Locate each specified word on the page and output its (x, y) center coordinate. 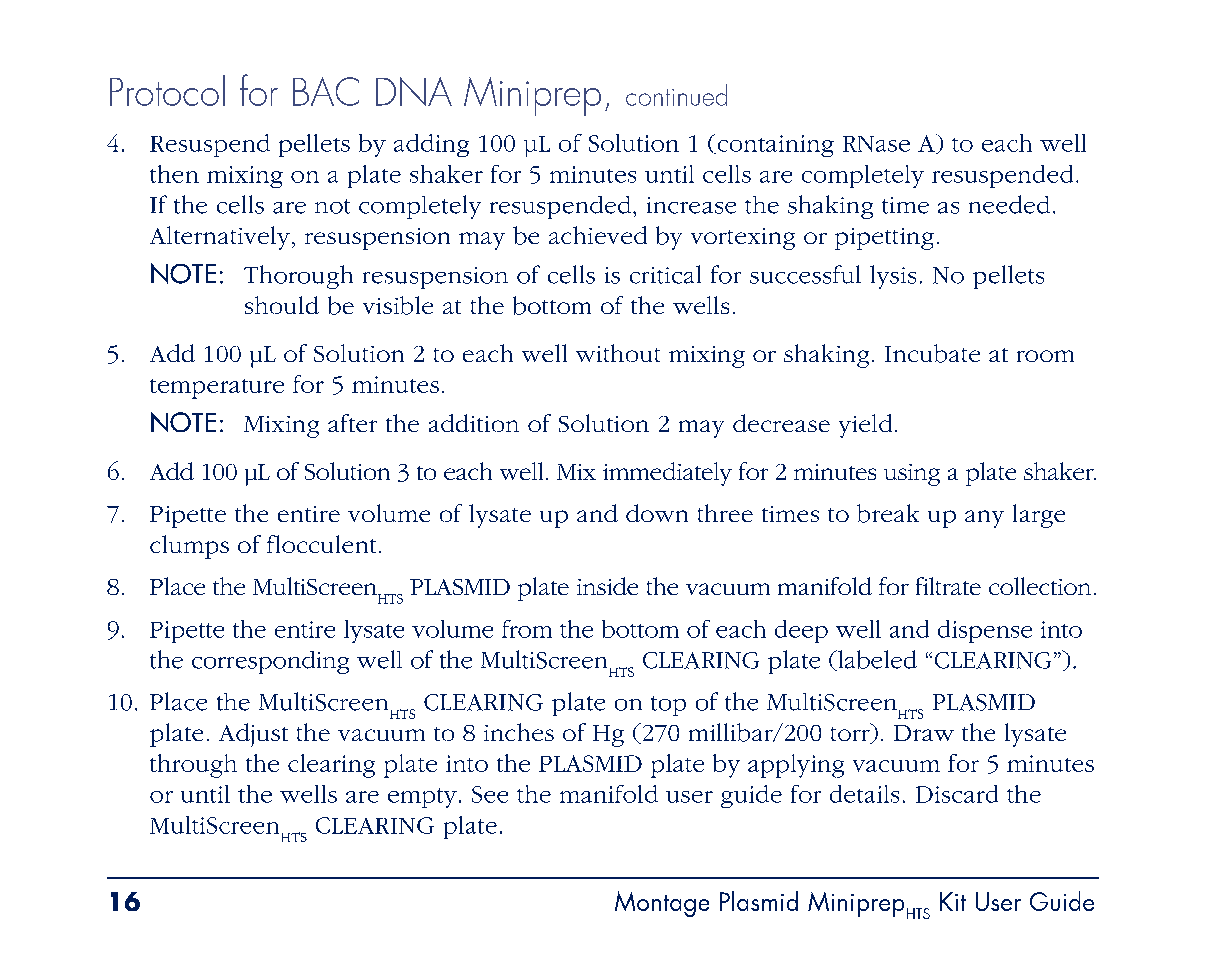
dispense (985, 631)
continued (676, 95)
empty (422, 798)
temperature (217, 389)
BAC (326, 91)
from (527, 629)
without (618, 353)
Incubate (932, 353)
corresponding (270, 662)
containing (774, 146)
